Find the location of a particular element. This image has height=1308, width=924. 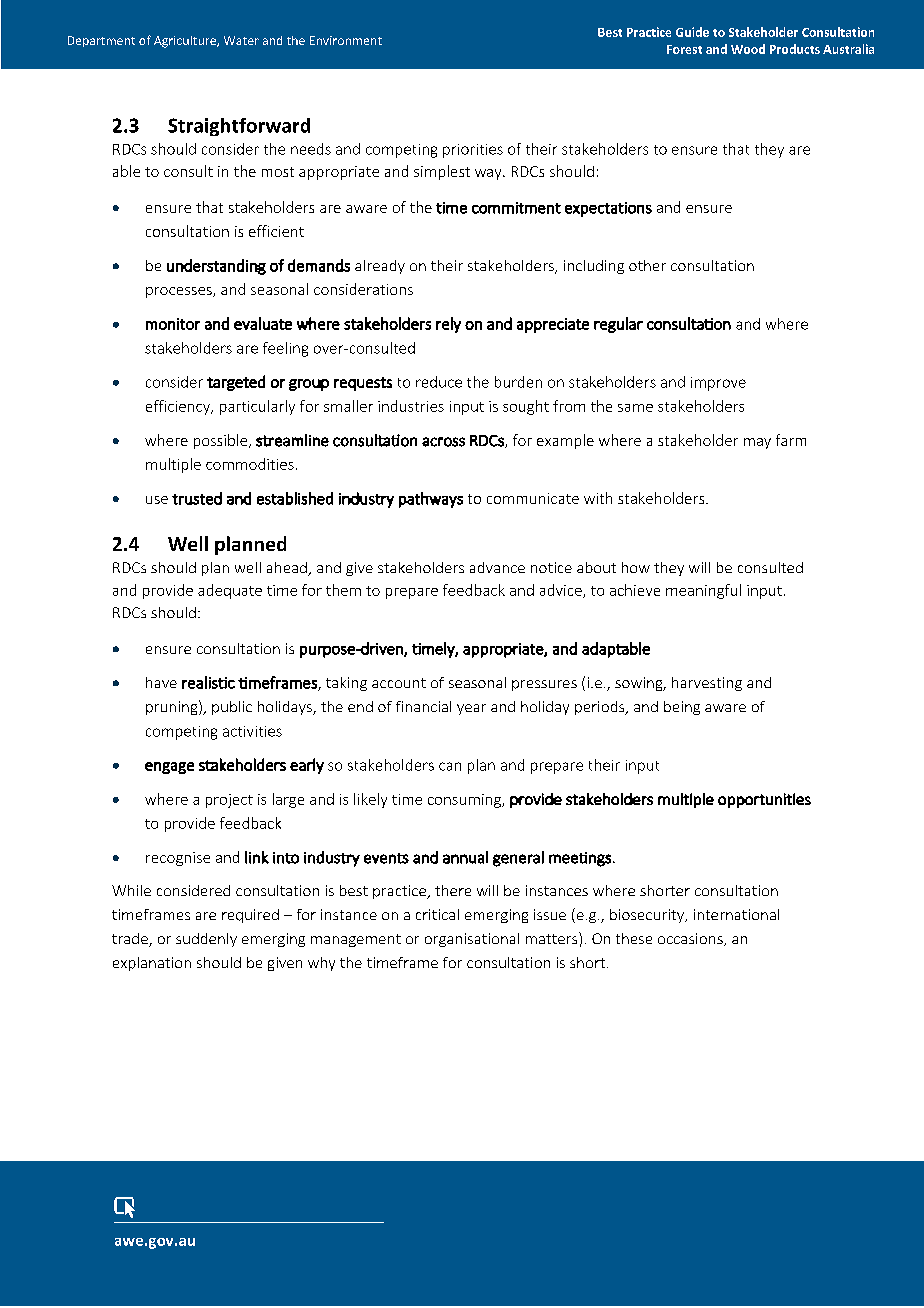

organisational is located at coordinates (472, 940).
